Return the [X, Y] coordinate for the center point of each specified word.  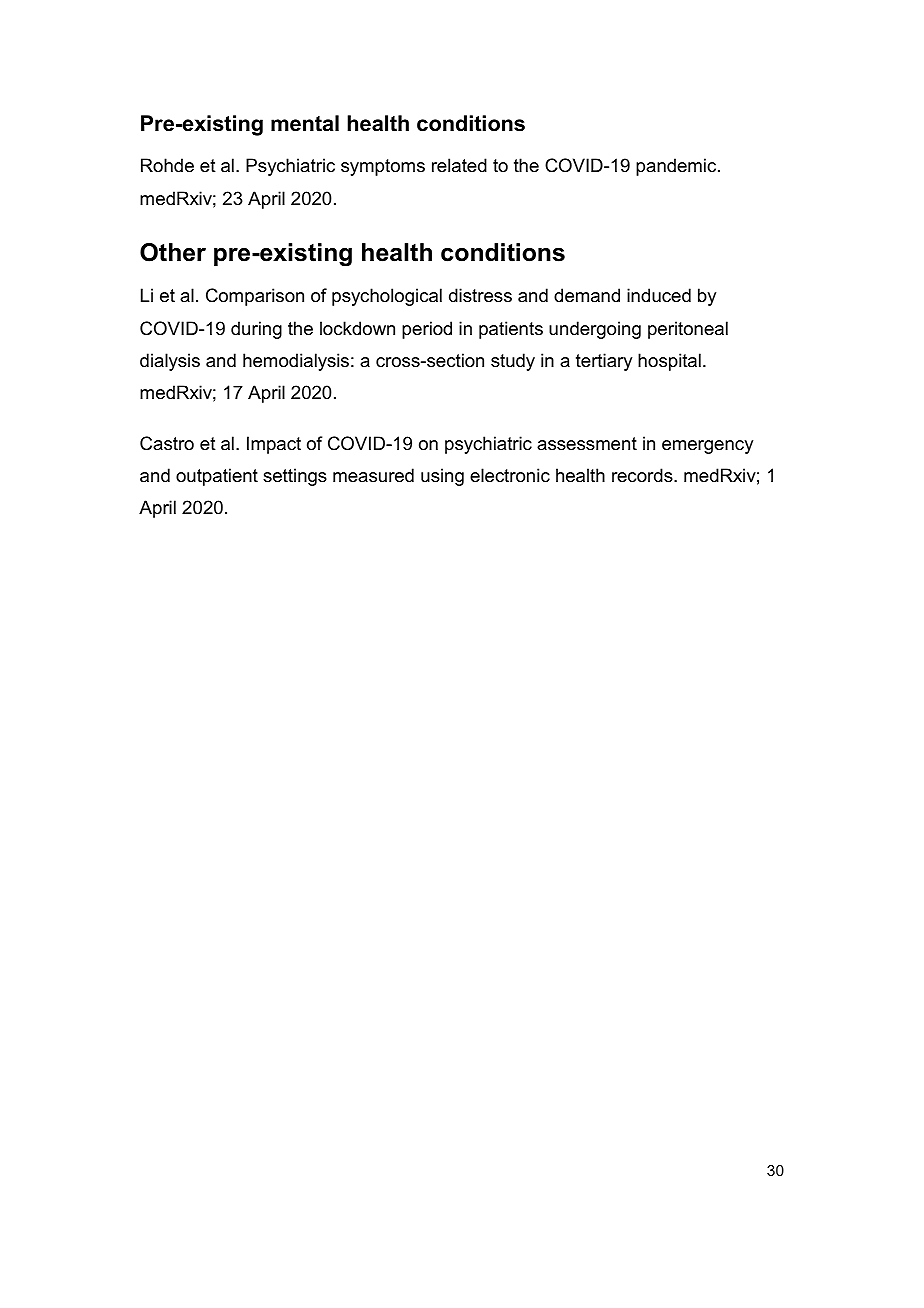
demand [587, 295]
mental [305, 123]
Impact [274, 445]
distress [480, 295]
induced [659, 295]
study [513, 362]
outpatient [217, 477]
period [427, 330]
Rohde [167, 165]
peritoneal [688, 330]
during [256, 330]
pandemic [677, 167]
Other [173, 252]
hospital [669, 362]
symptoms [383, 167]
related [459, 165]
